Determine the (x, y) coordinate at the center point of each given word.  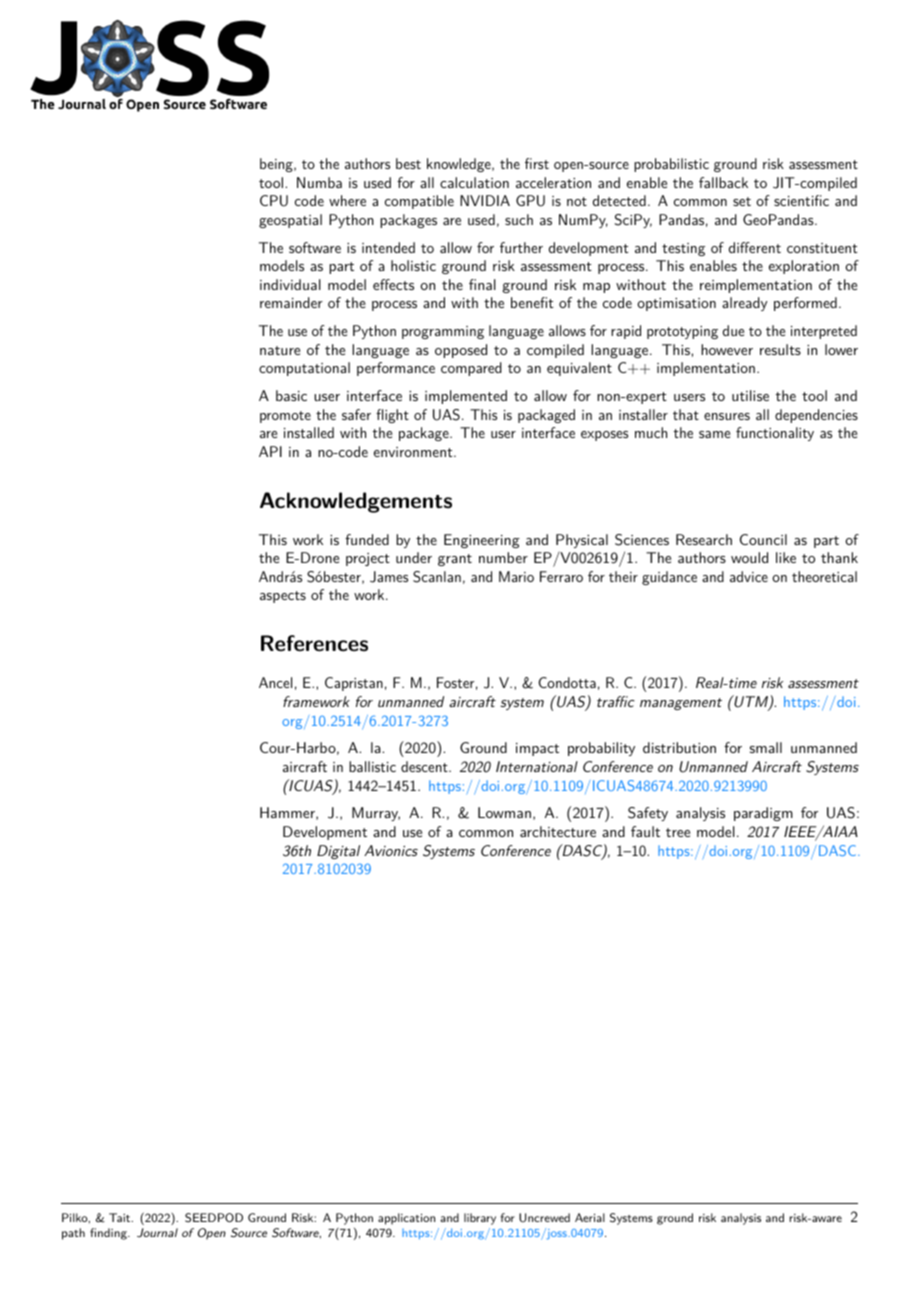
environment (414, 452)
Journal (157, 1233)
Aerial (590, 1217)
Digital (338, 852)
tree (678, 832)
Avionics (391, 850)
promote (285, 417)
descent (425, 766)
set (742, 201)
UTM (751, 702)
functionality (775, 434)
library (480, 1219)
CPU (274, 201)
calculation (474, 182)
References (314, 643)
